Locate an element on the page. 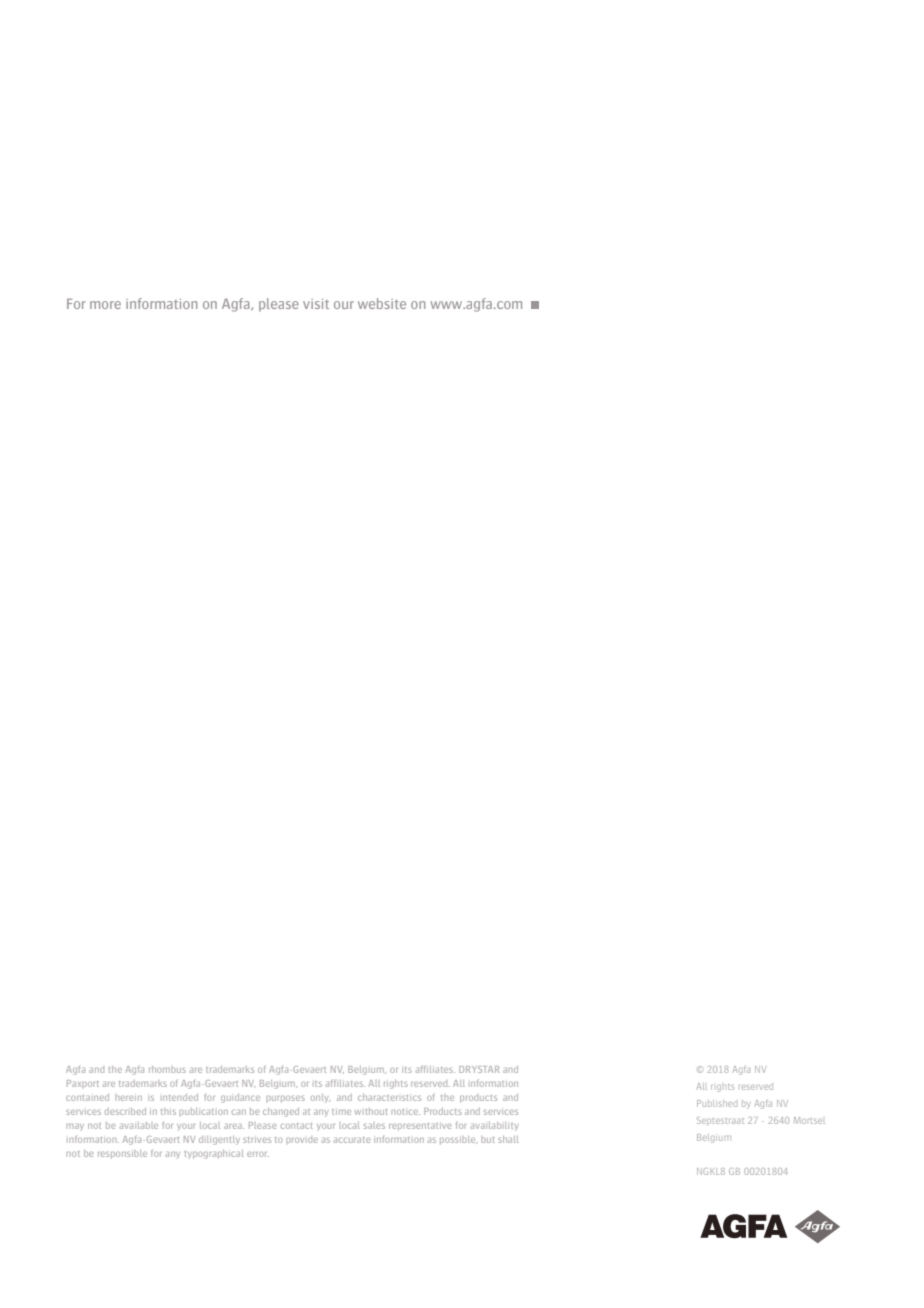  visit is located at coordinates (316, 304).
